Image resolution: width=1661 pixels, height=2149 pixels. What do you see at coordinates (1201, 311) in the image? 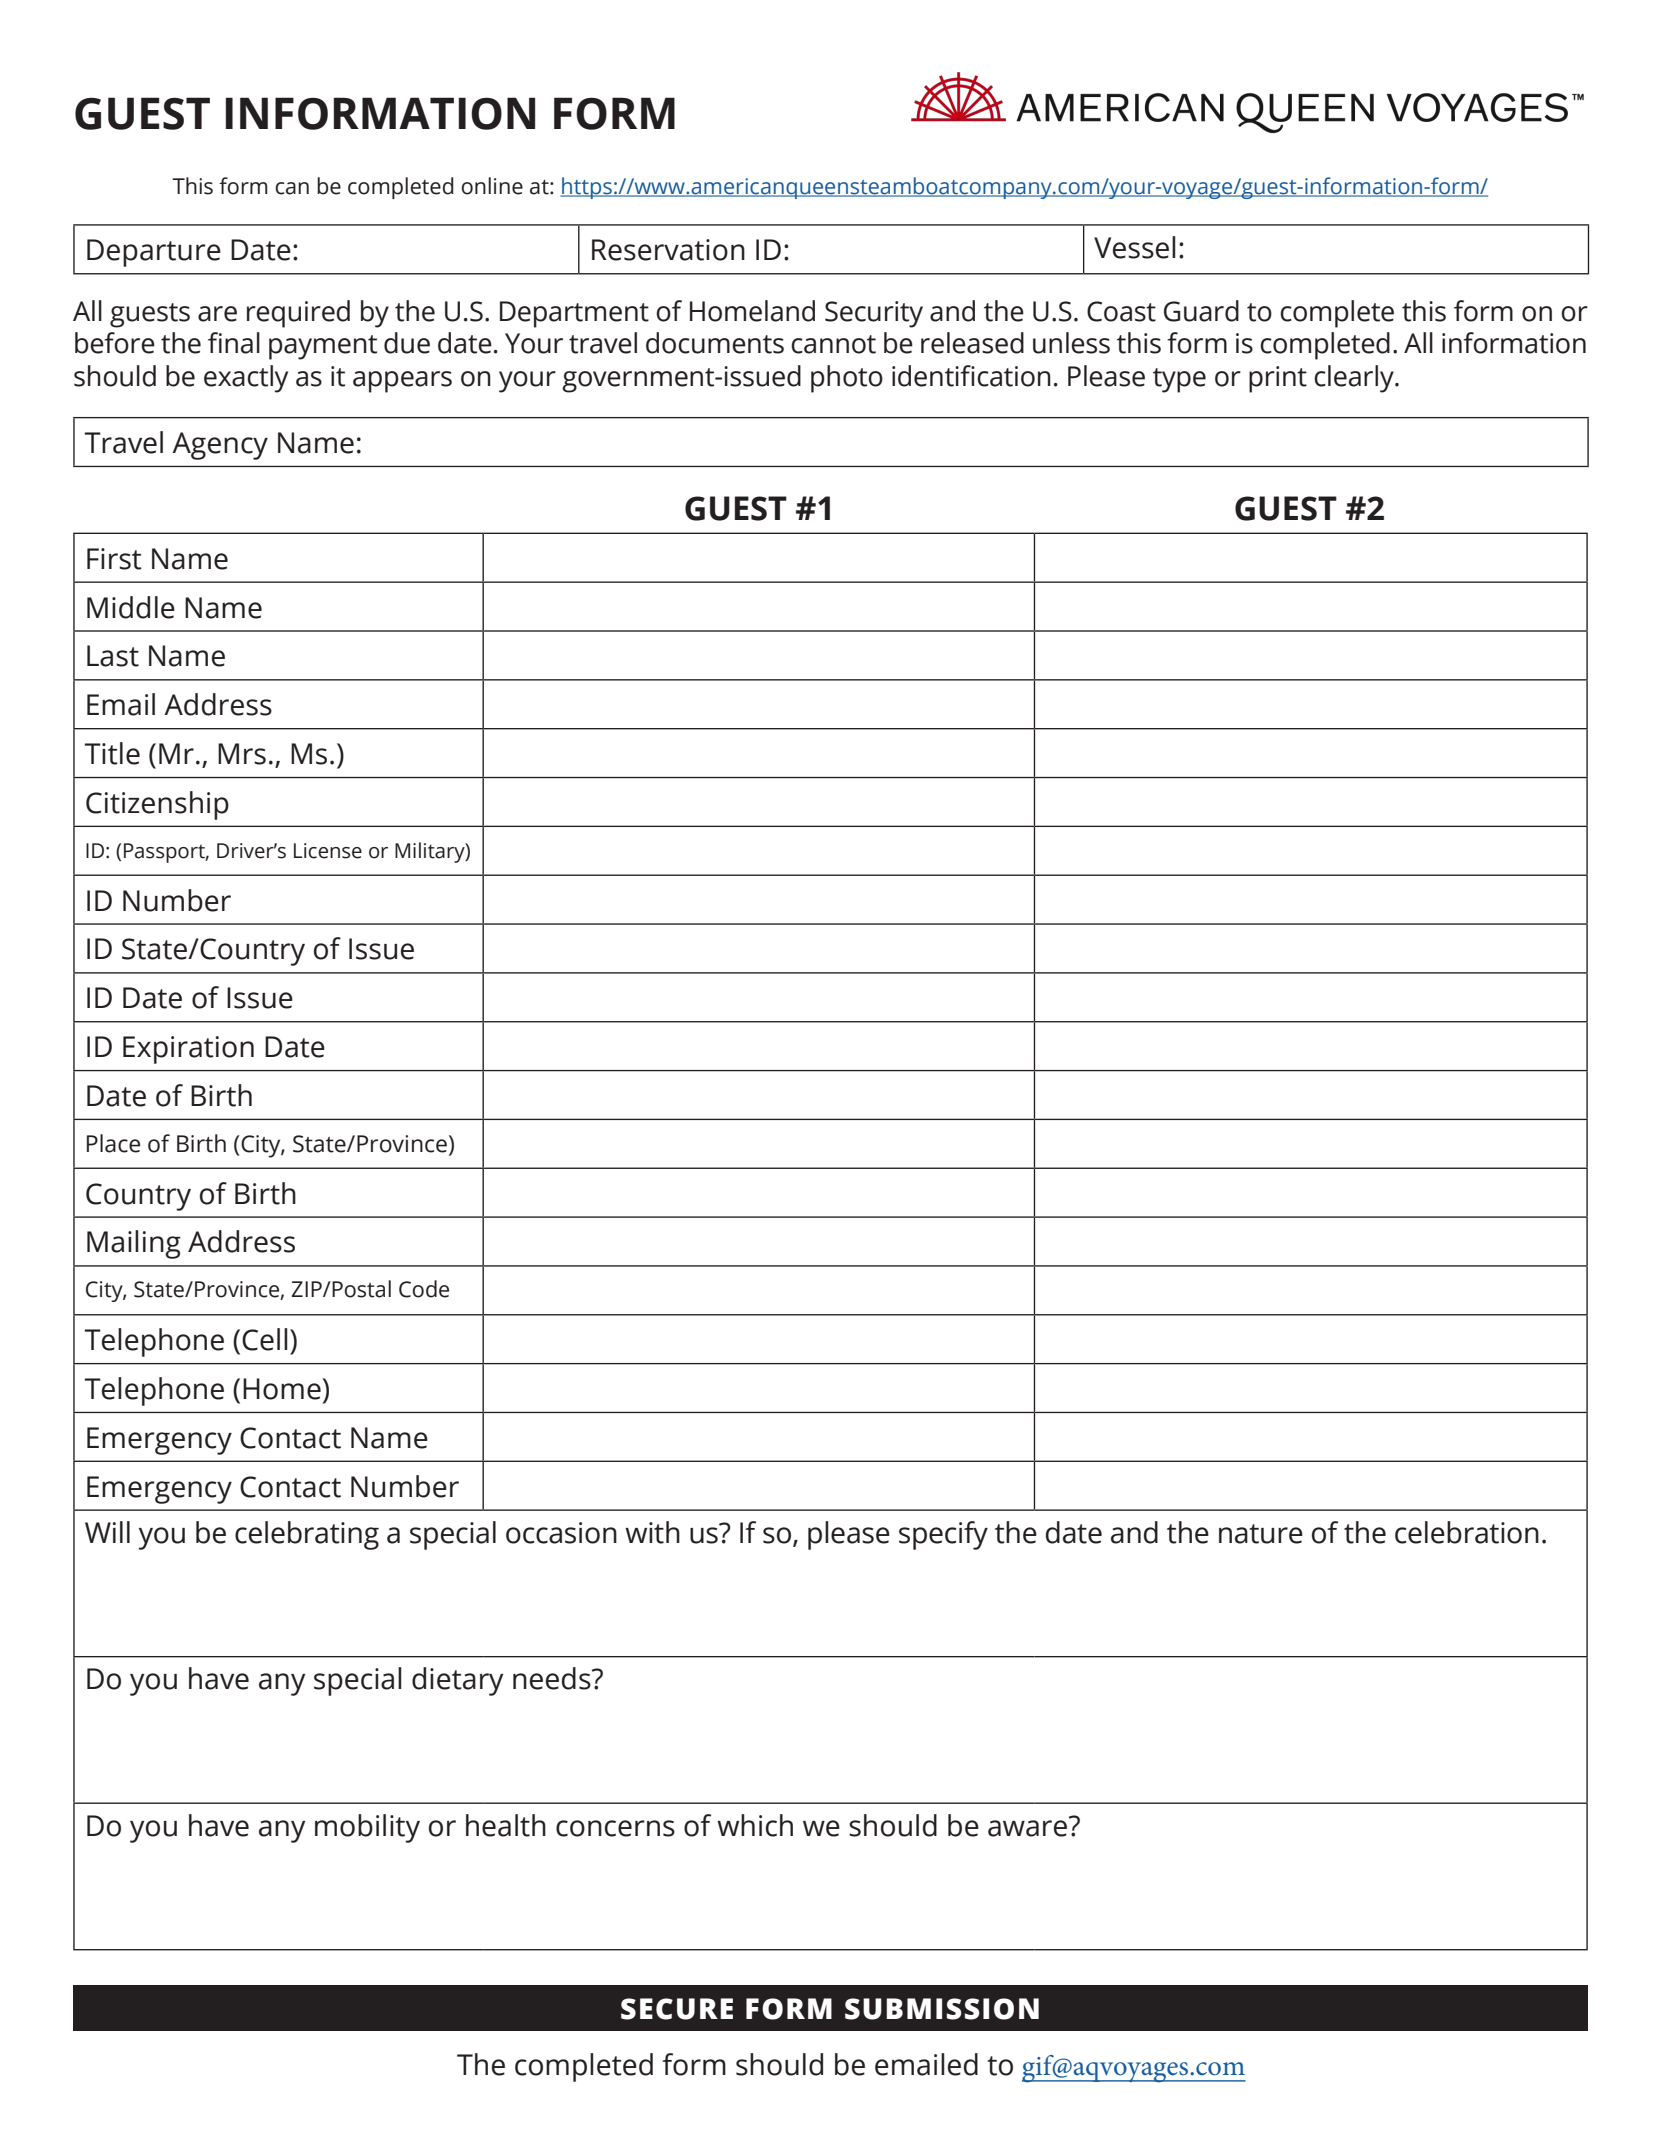
I see `Guard` at bounding box center [1201, 311].
